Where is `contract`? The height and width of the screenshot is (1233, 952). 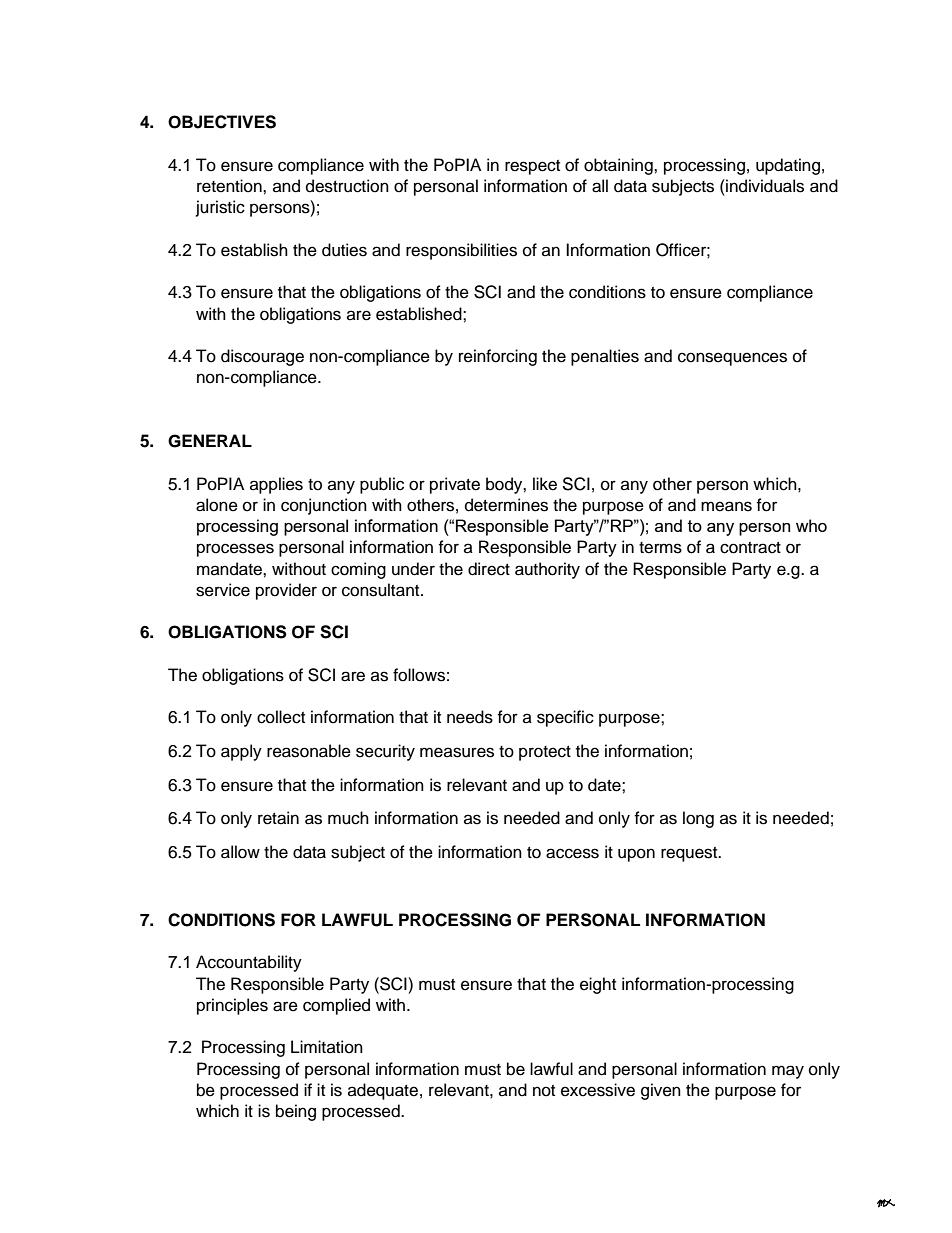 contract is located at coordinates (750, 548).
